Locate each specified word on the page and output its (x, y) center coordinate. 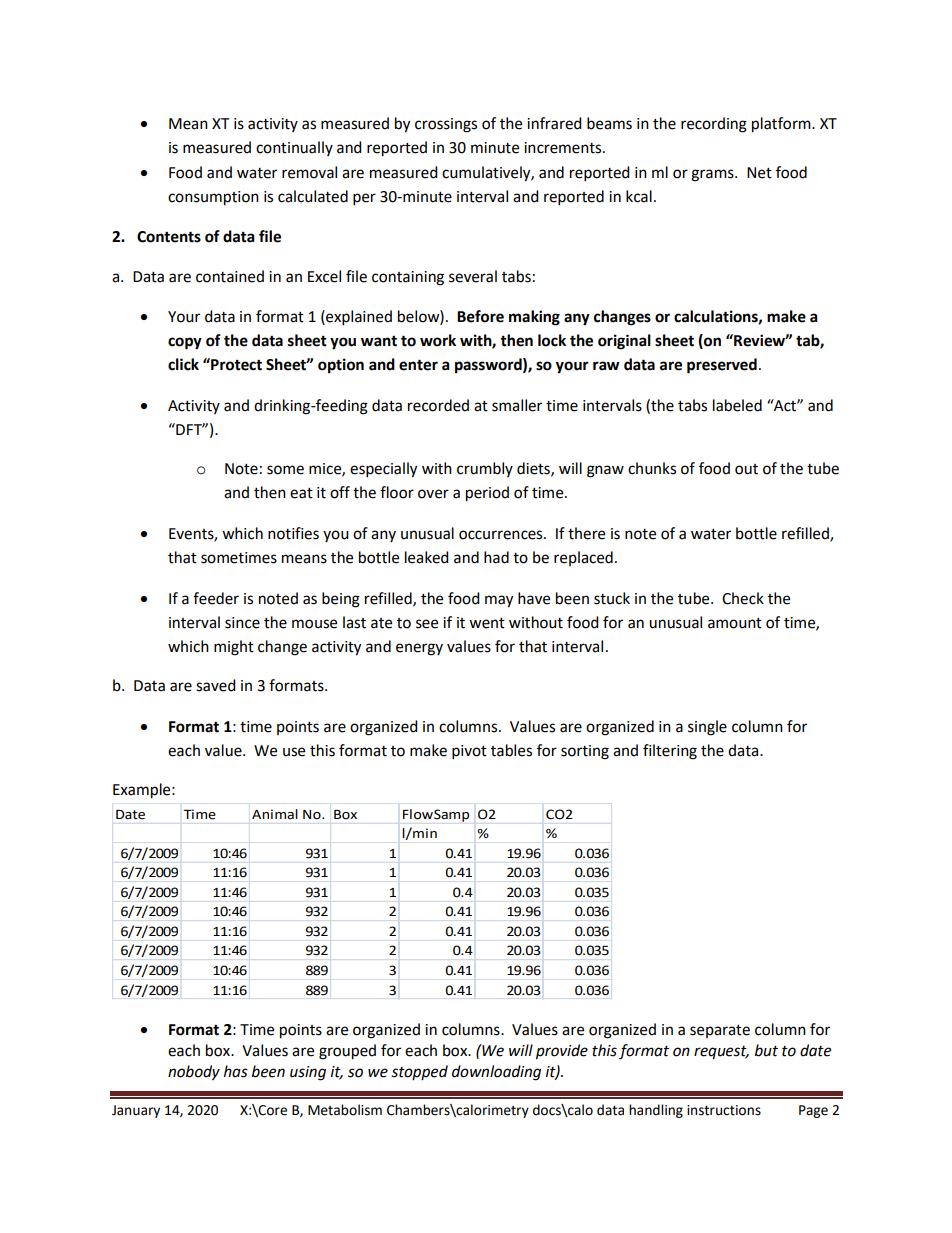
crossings (446, 125)
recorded (438, 405)
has (236, 1071)
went (487, 623)
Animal (275, 814)
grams (713, 175)
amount (735, 623)
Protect (235, 364)
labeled (737, 405)
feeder (216, 598)
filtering (670, 752)
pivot (469, 752)
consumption (213, 198)
